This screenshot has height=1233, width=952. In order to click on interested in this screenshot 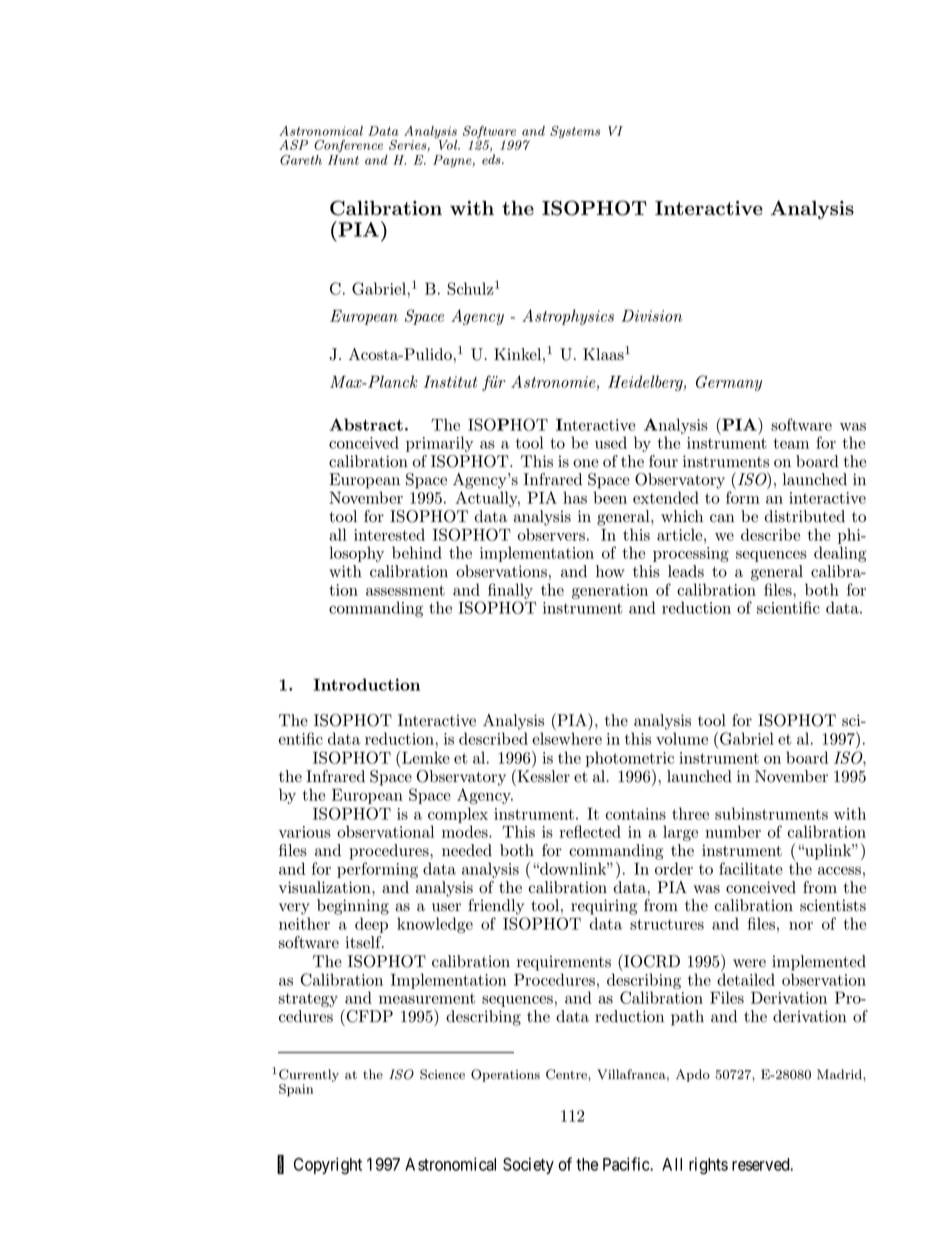, I will do `click(389, 534)`.
